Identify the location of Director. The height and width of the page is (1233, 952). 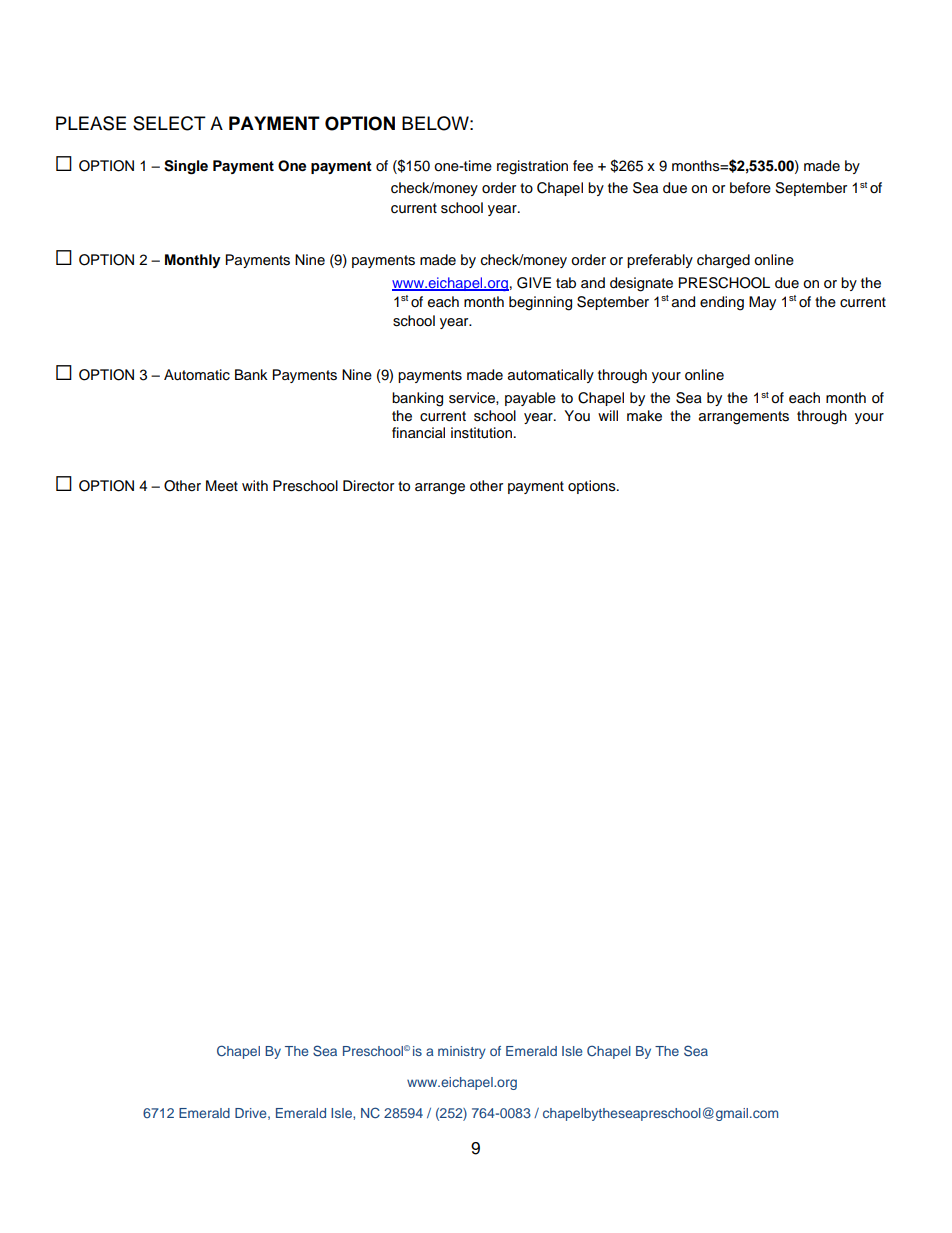
(368, 486).
